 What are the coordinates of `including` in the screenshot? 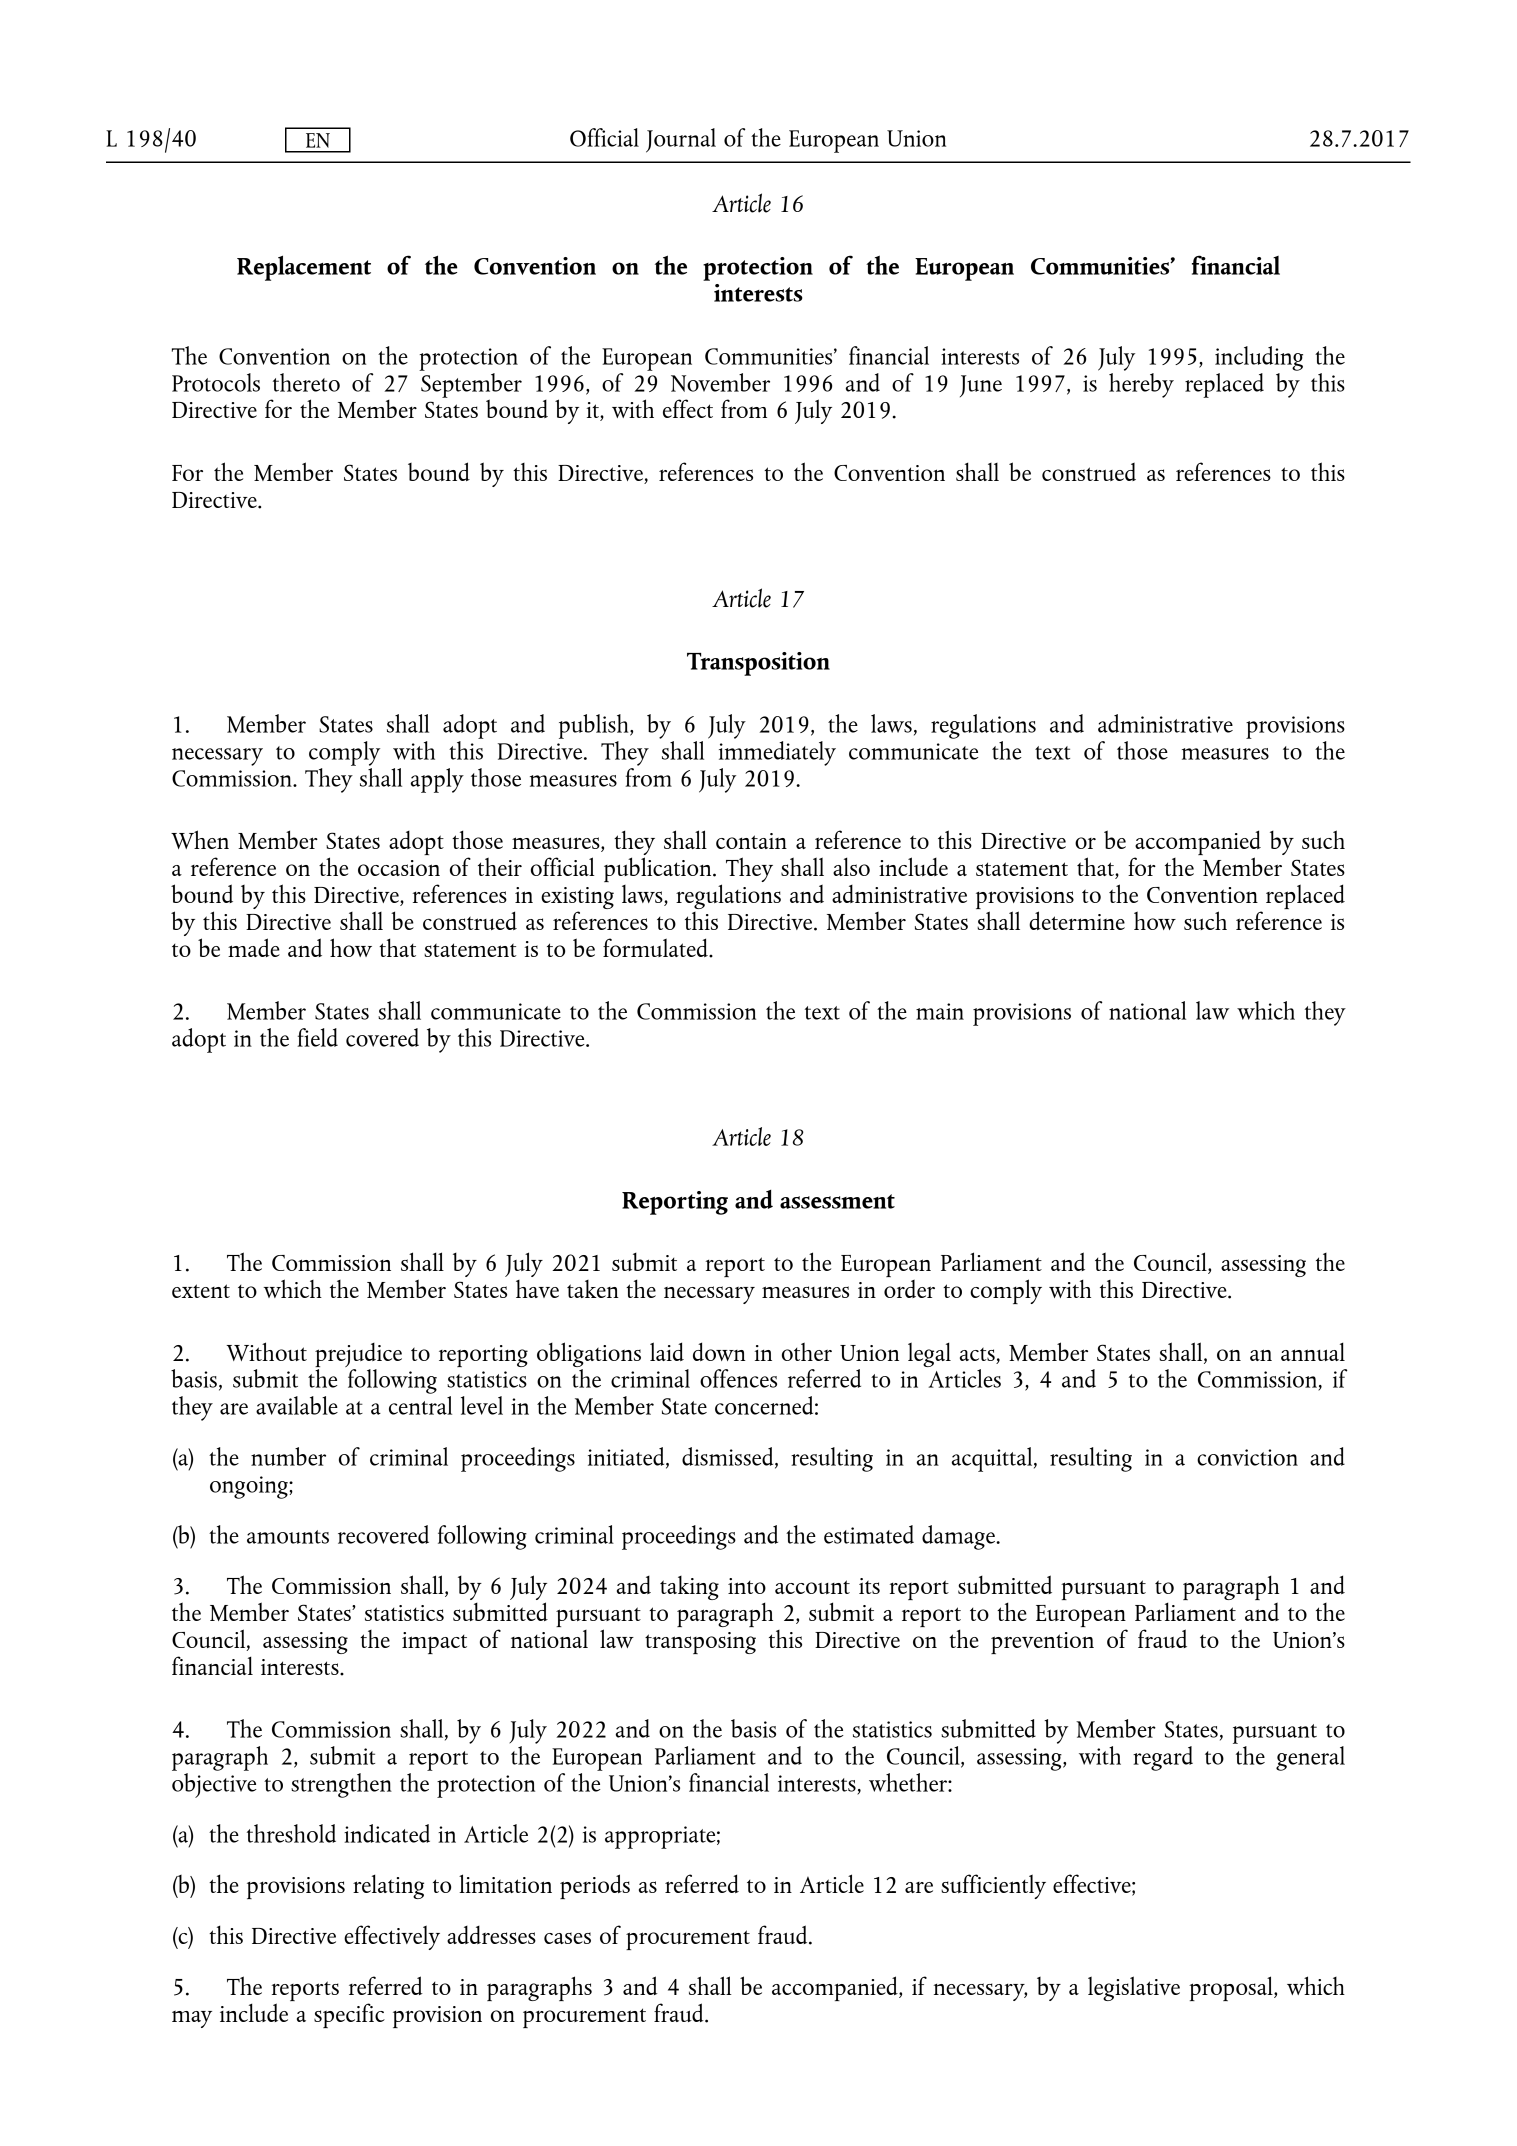 It's located at (1259, 358).
